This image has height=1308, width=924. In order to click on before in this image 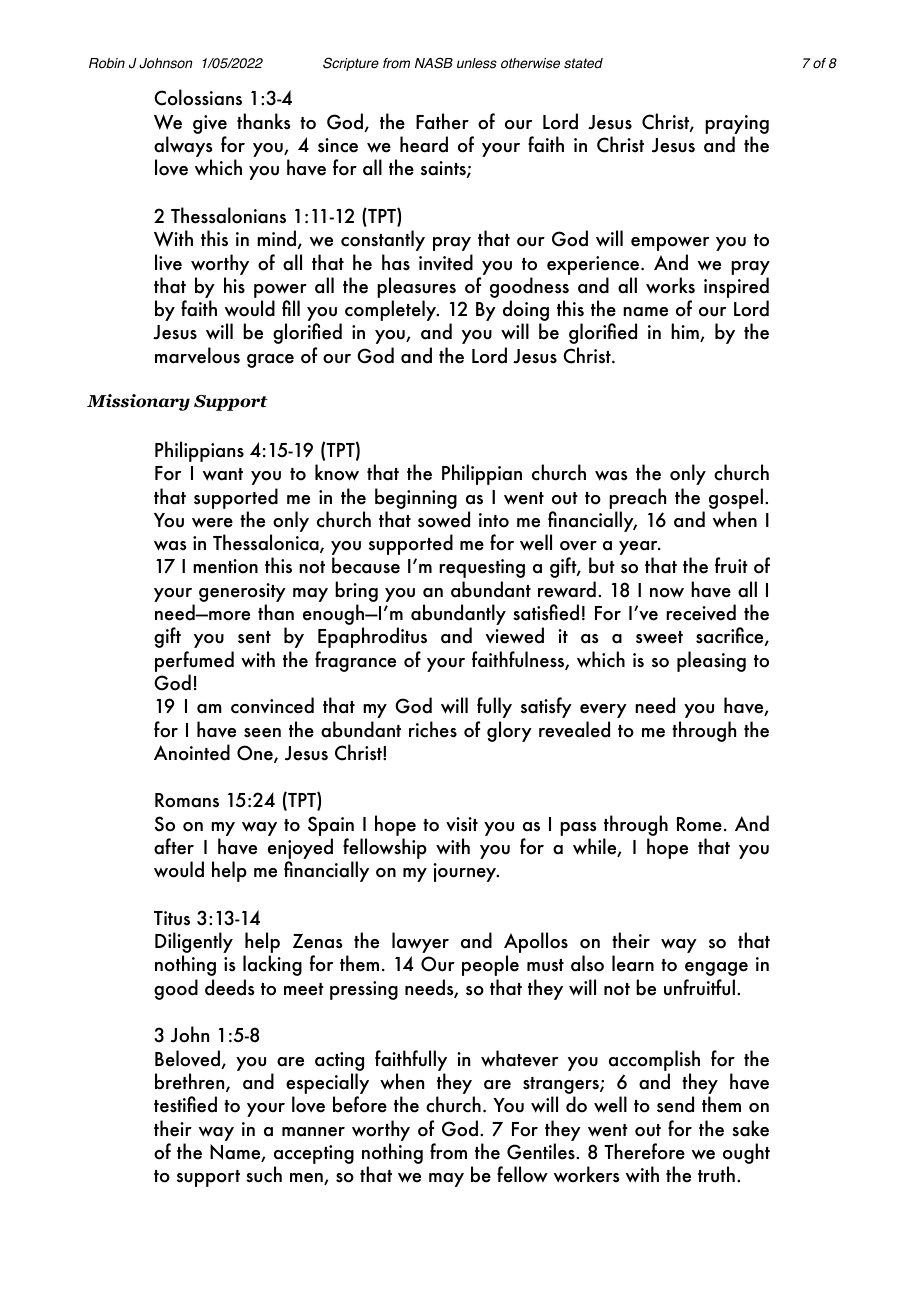, I will do `click(360, 1104)`.
